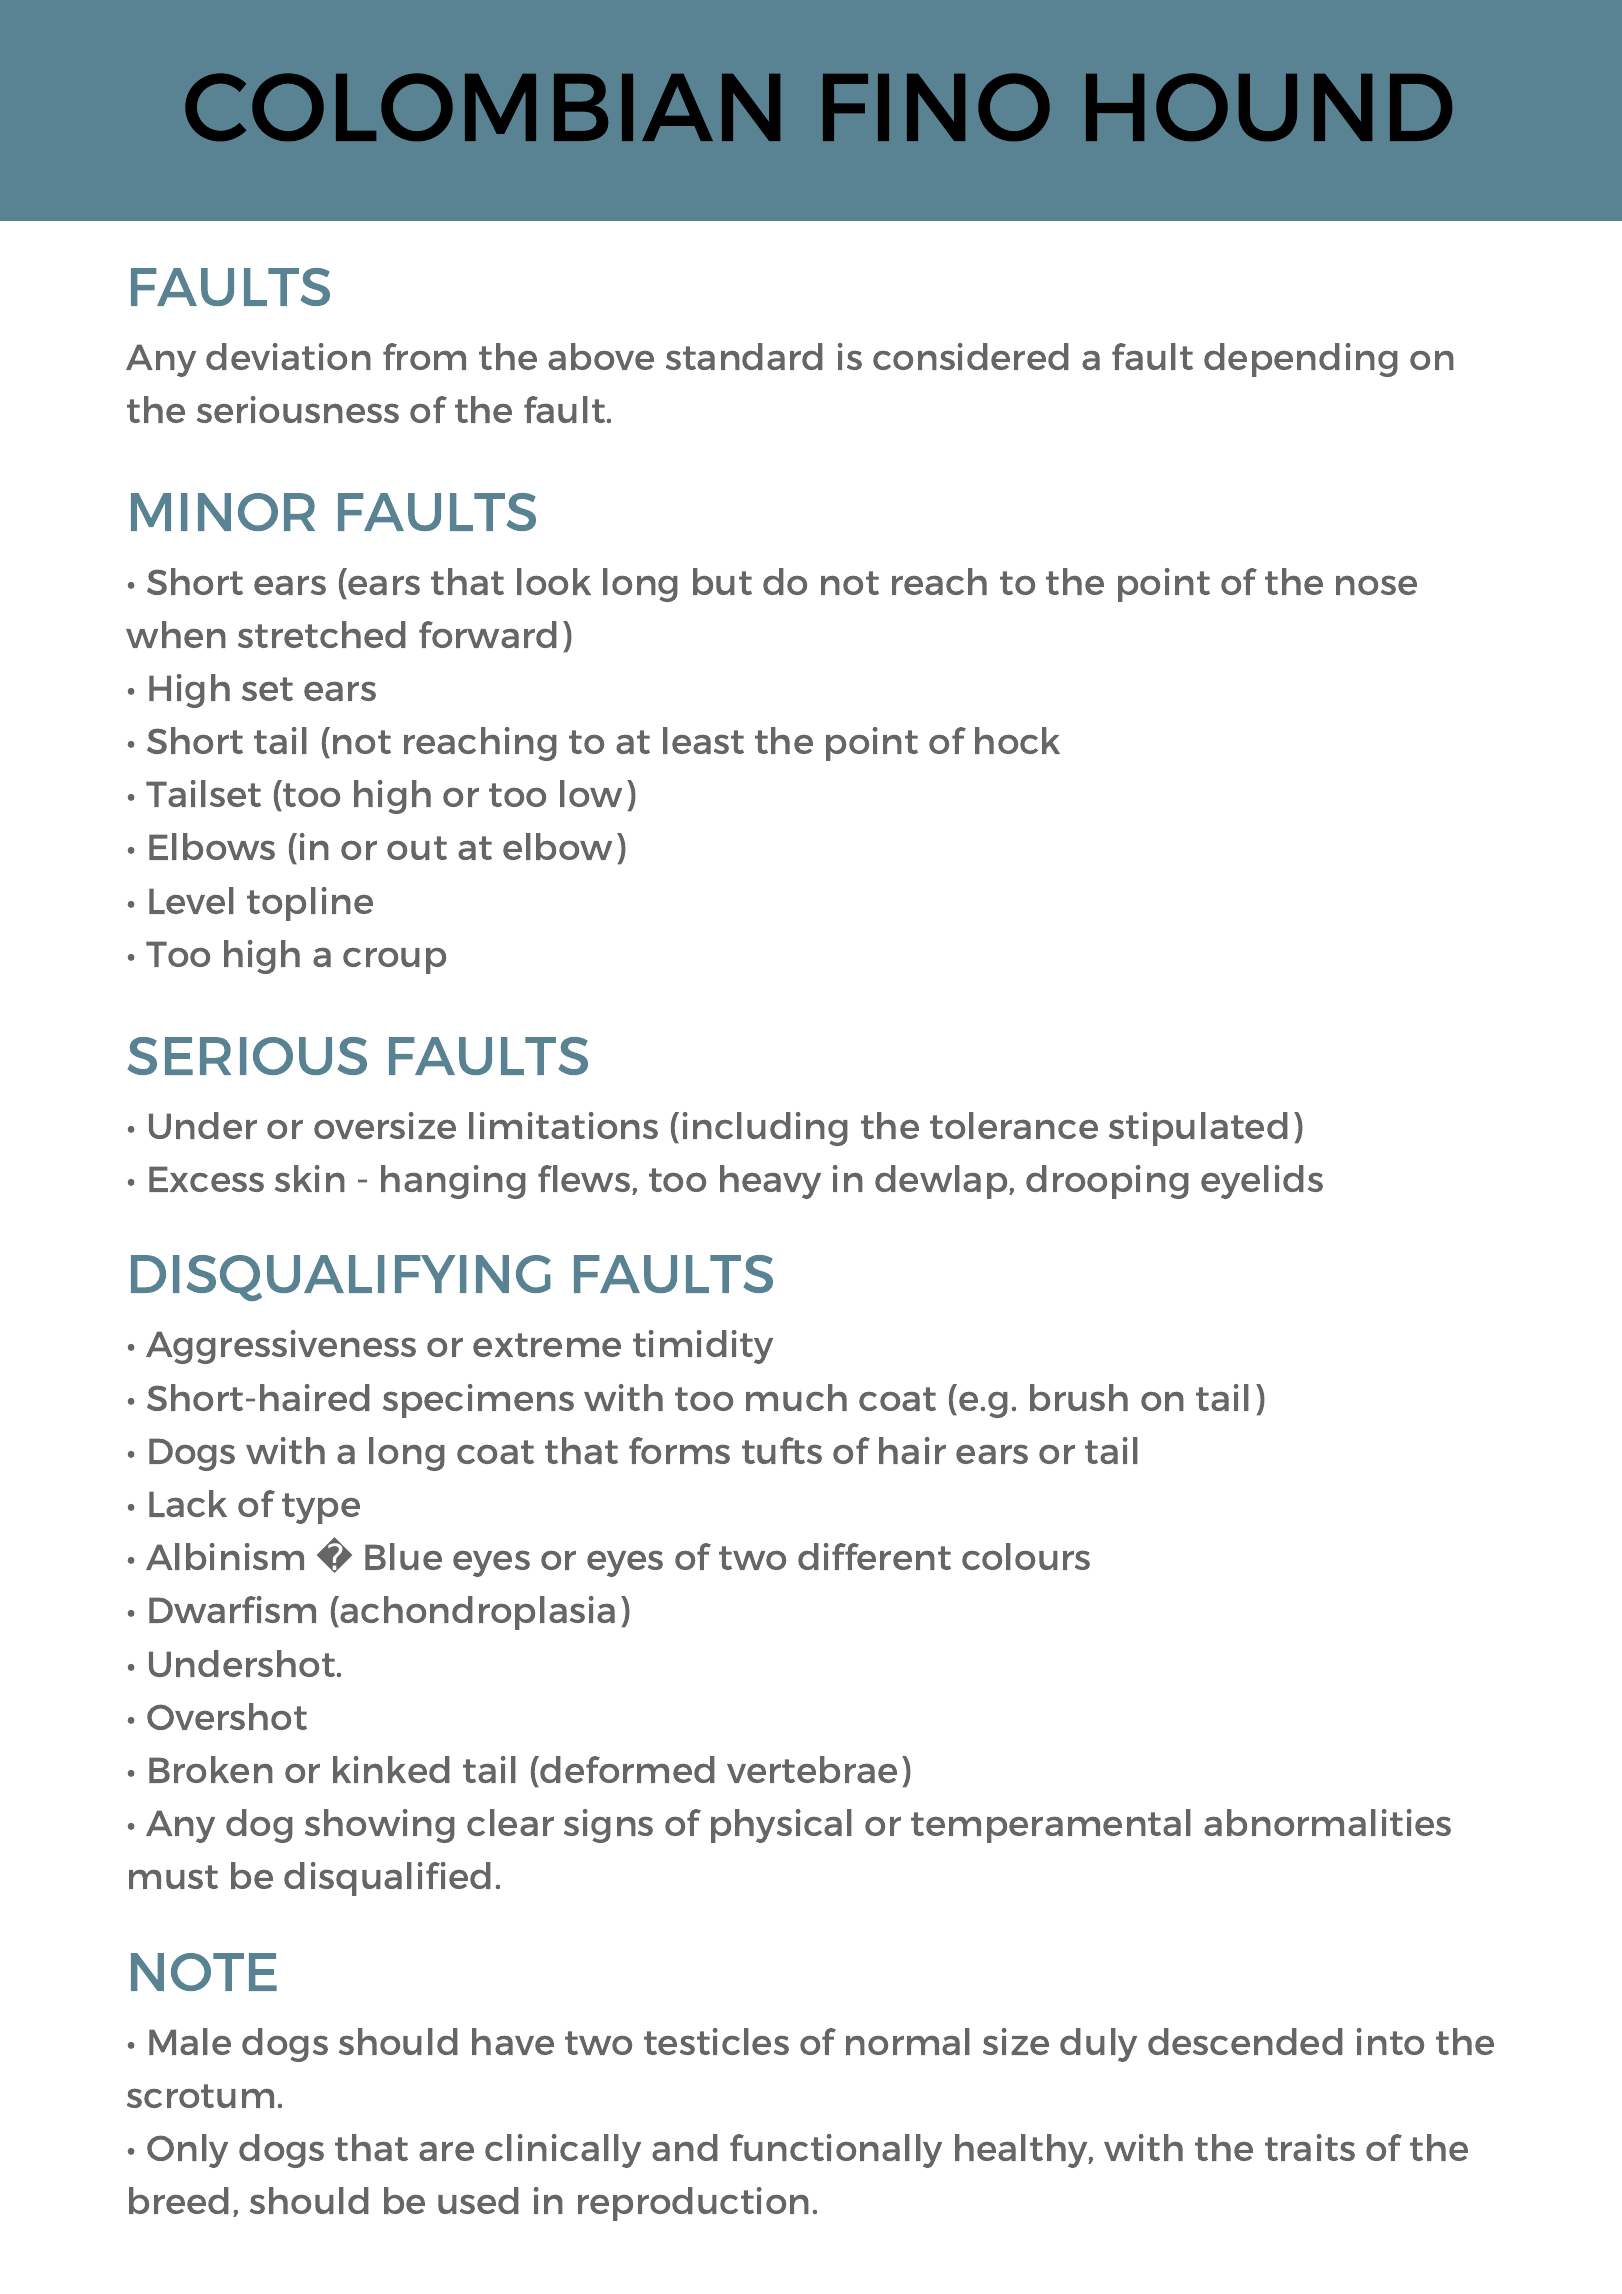 This page has width=1622, height=2294. What do you see at coordinates (1079, 1397) in the page?
I see `brush` at bounding box center [1079, 1397].
